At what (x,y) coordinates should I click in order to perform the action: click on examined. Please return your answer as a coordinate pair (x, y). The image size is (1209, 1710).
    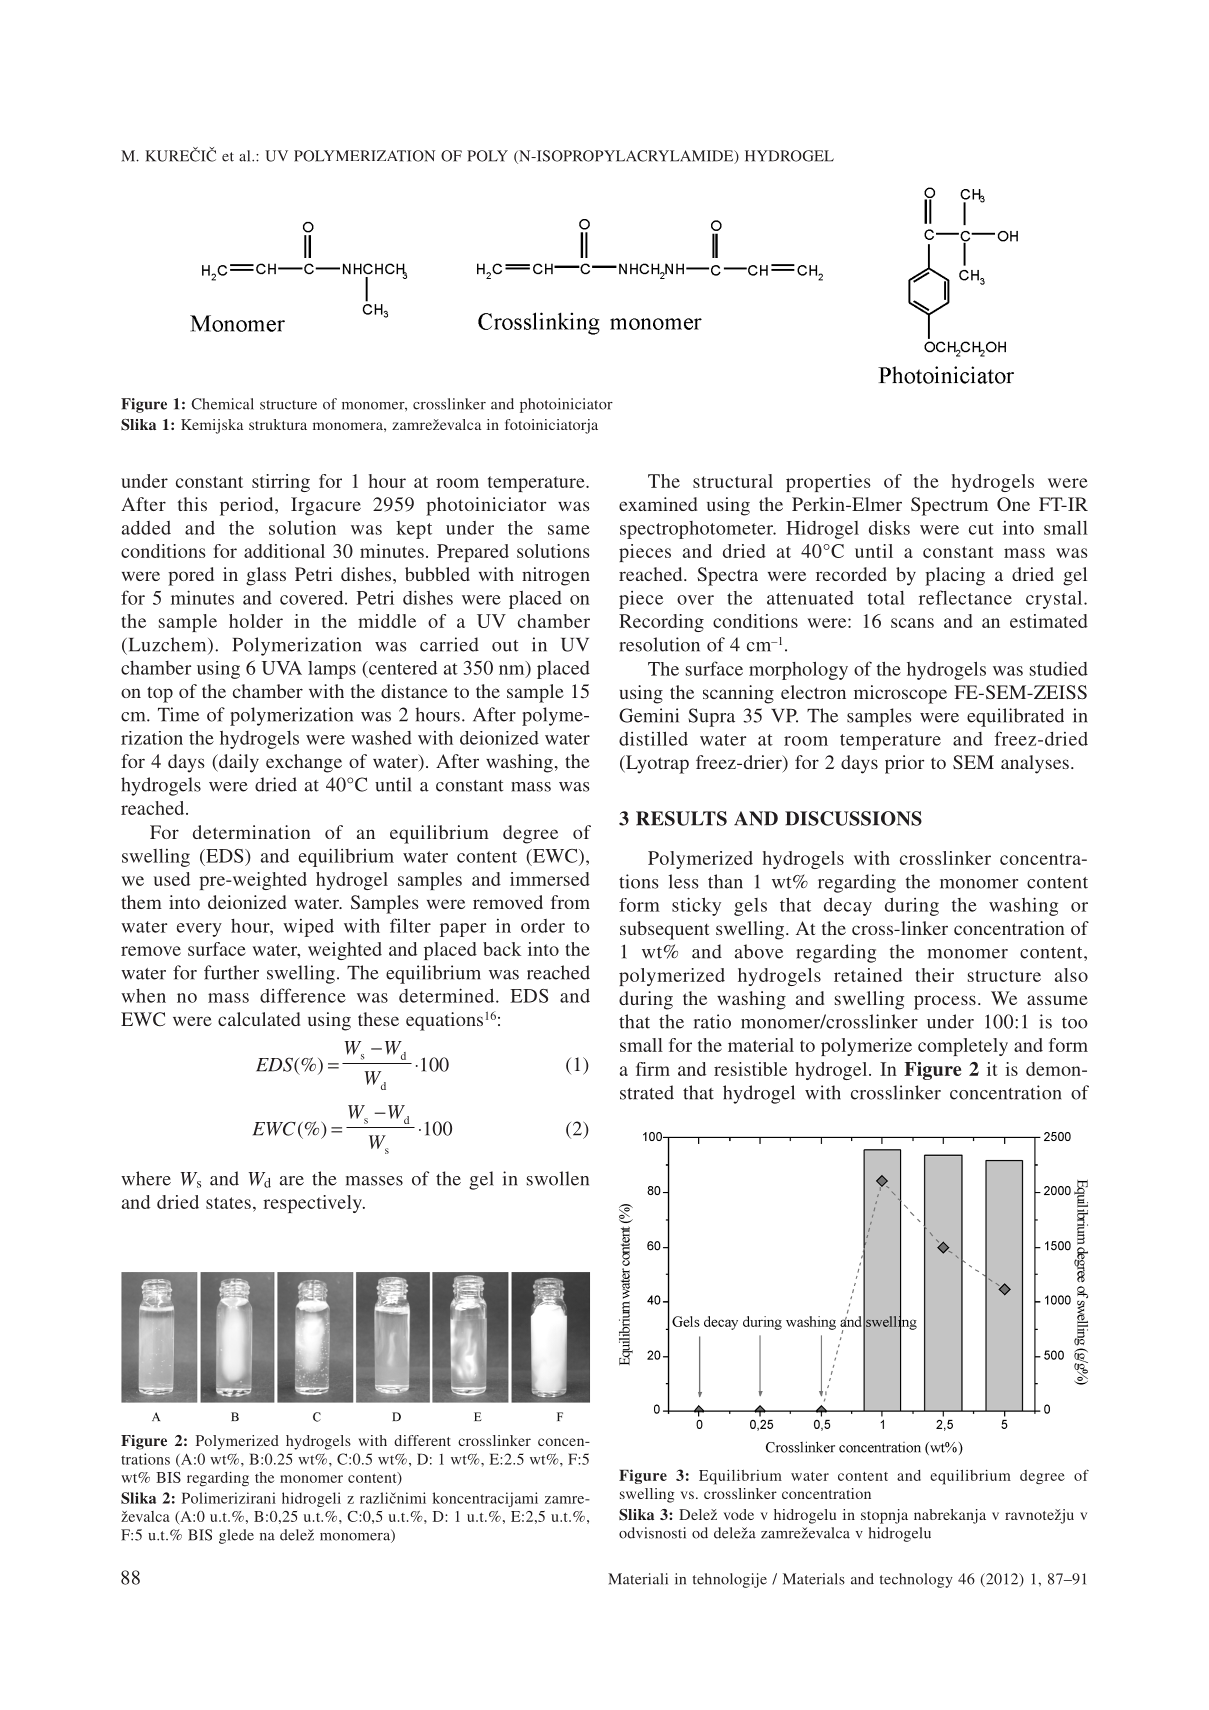
    Looking at the image, I should click on (658, 504).
